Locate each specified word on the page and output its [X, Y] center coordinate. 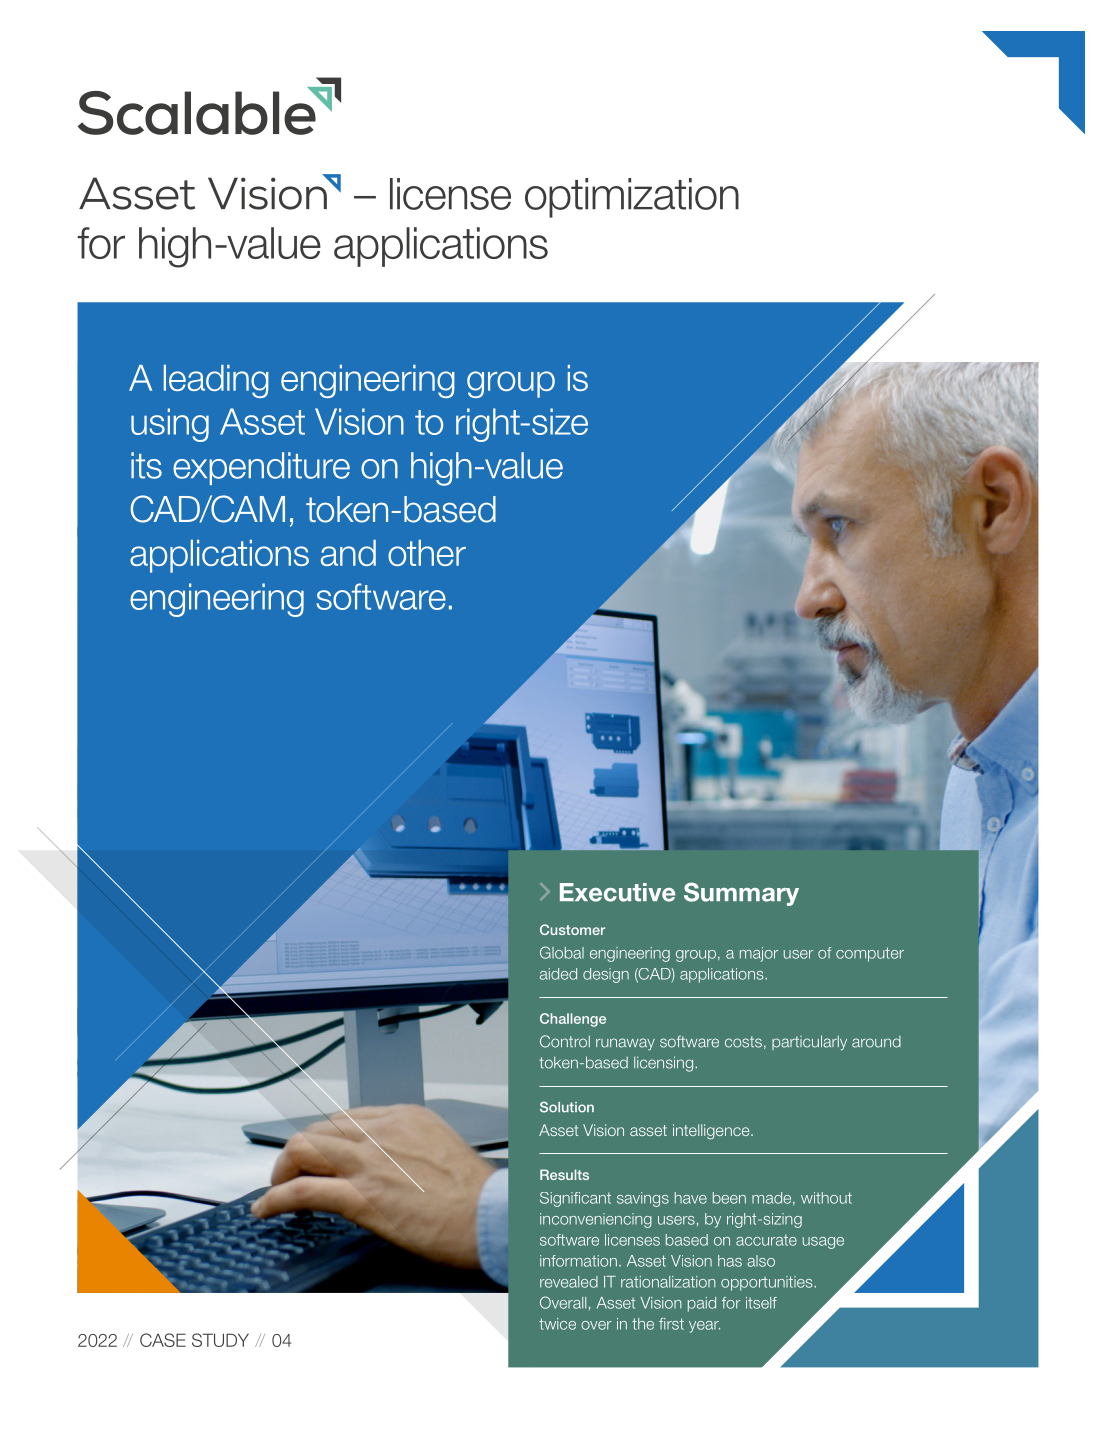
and [348, 553]
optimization [632, 198]
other [427, 553]
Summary [741, 894]
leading [216, 381]
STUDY [220, 1340]
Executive [617, 892]
